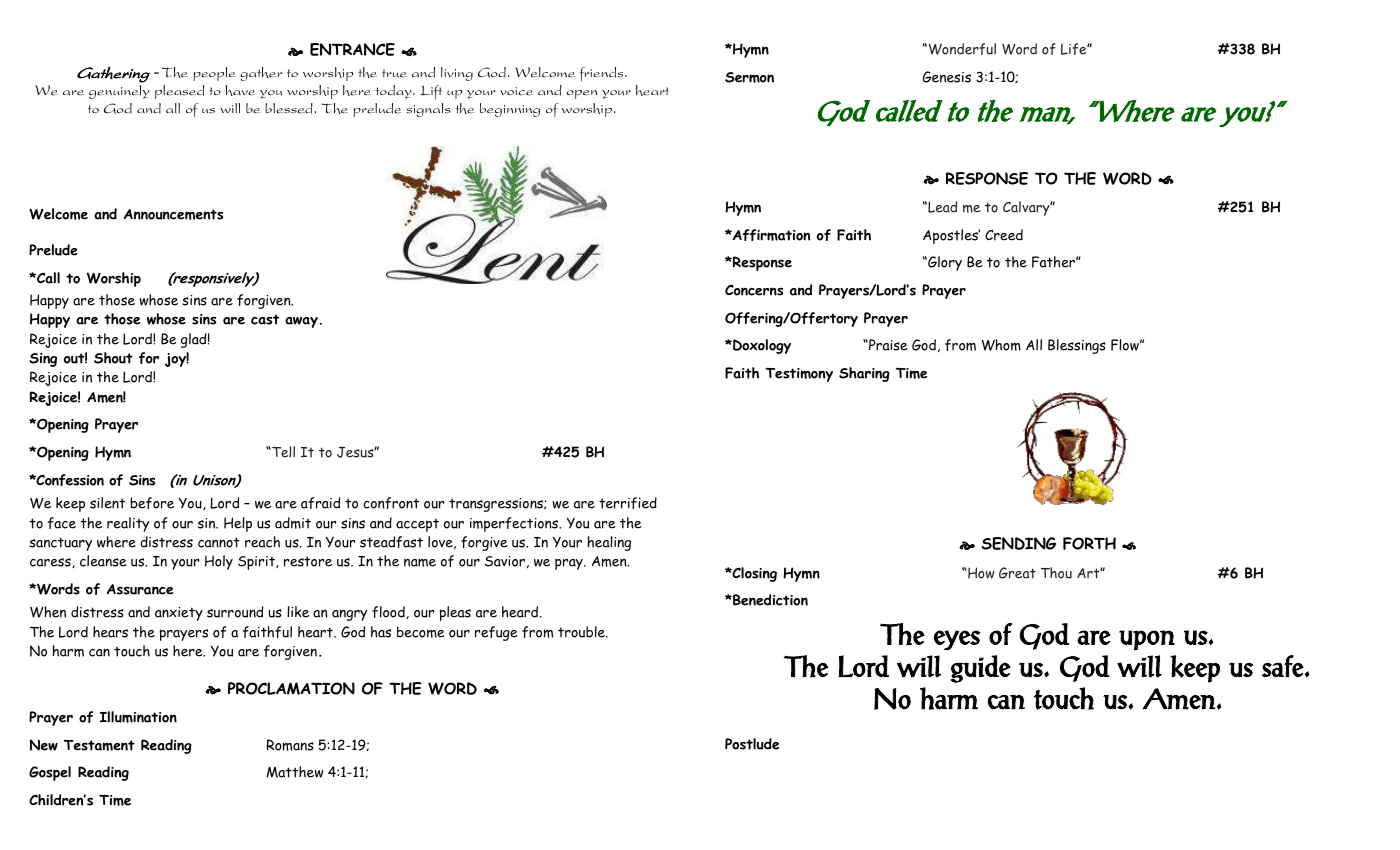 This screenshot has width=1400, height=850. What do you see at coordinates (947, 77) in the screenshot?
I see `Genesis` at bounding box center [947, 77].
